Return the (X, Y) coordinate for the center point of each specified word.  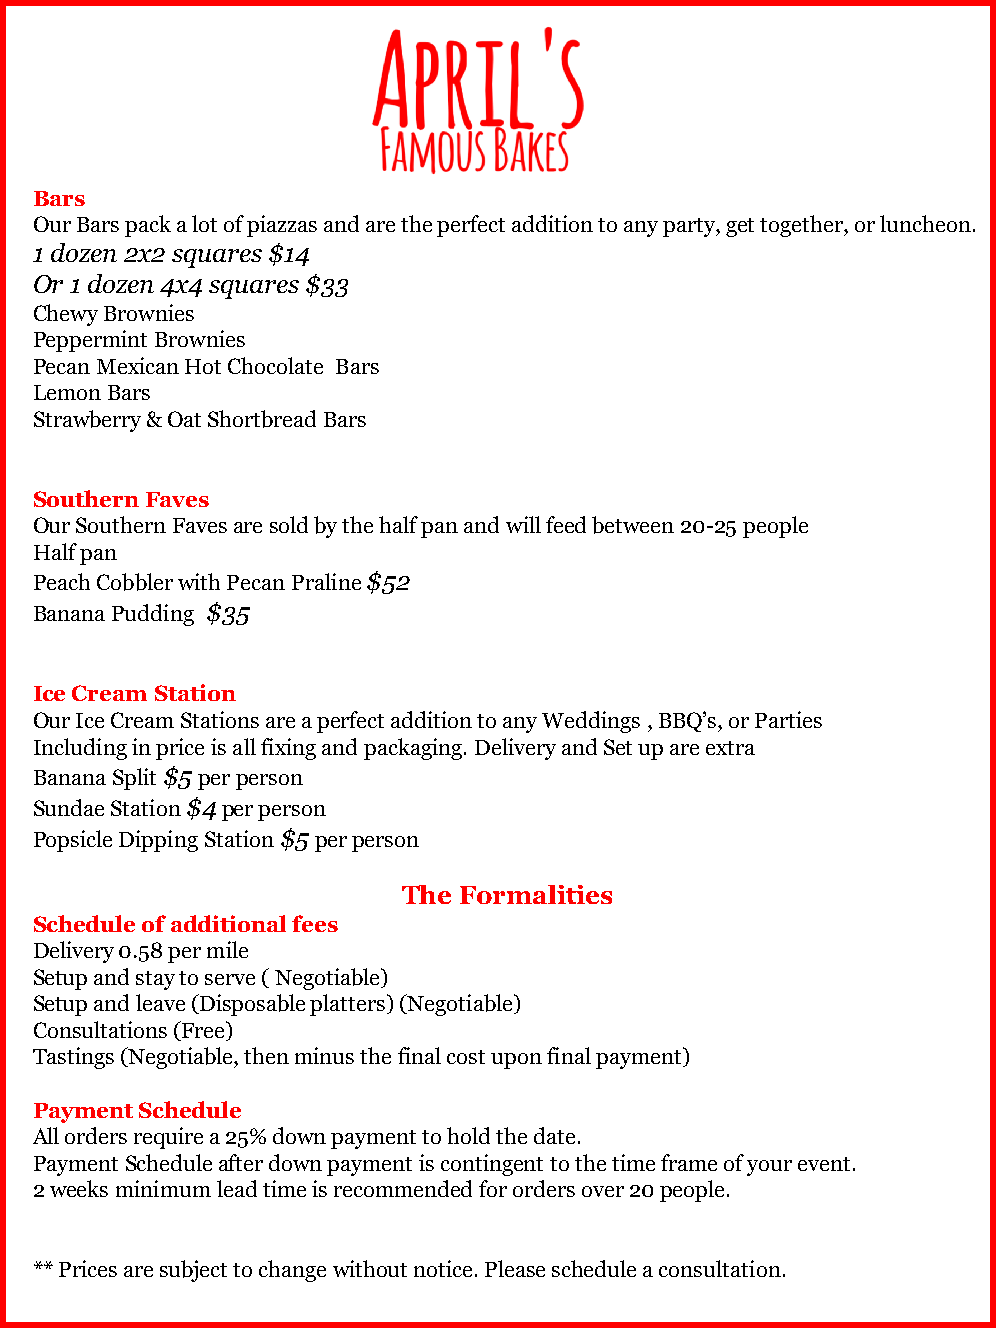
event (824, 1164)
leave (160, 1002)
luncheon (925, 223)
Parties (788, 719)
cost (466, 1057)
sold (289, 524)
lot (204, 223)
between (633, 525)
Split (134, 779)
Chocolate (275, 365)
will (523, 524)
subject (193, 1271)
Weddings (591, 722)
